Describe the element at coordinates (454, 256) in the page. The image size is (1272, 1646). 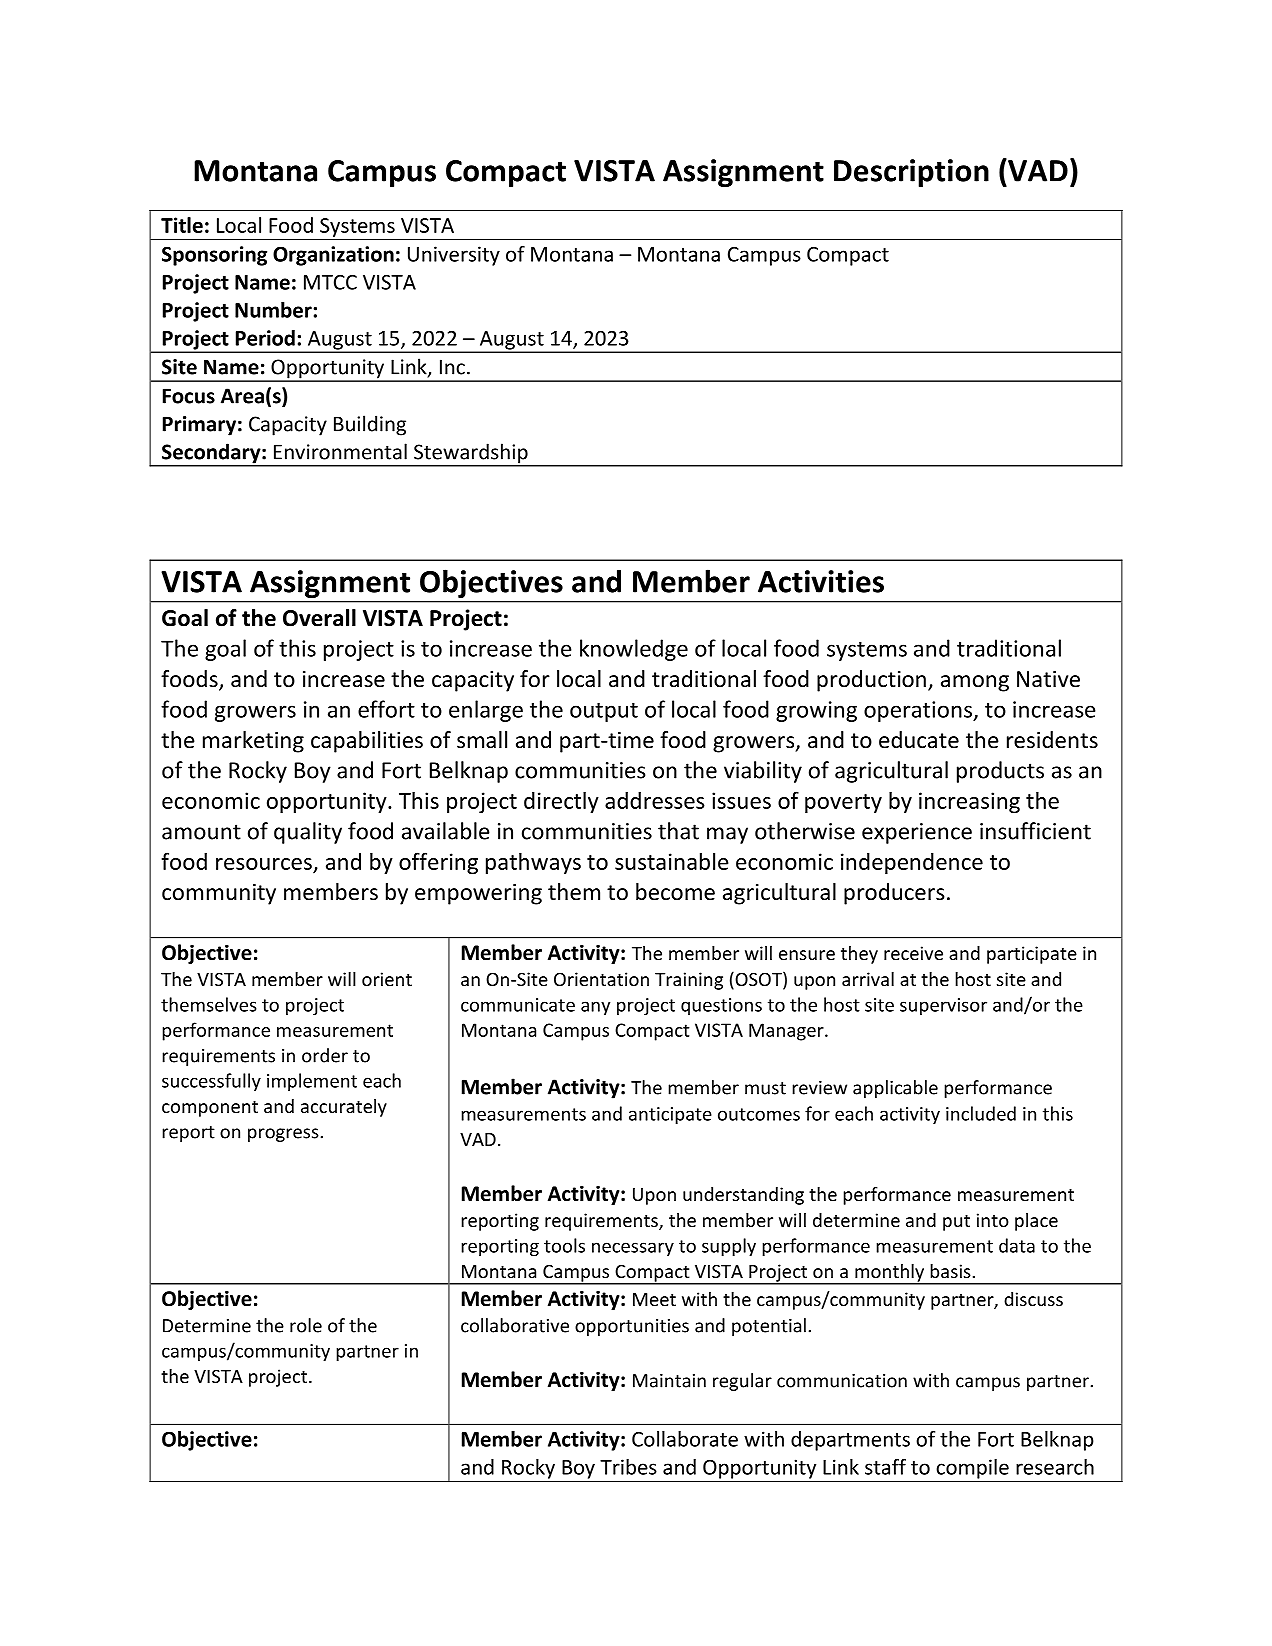
I see `University` at that location.
